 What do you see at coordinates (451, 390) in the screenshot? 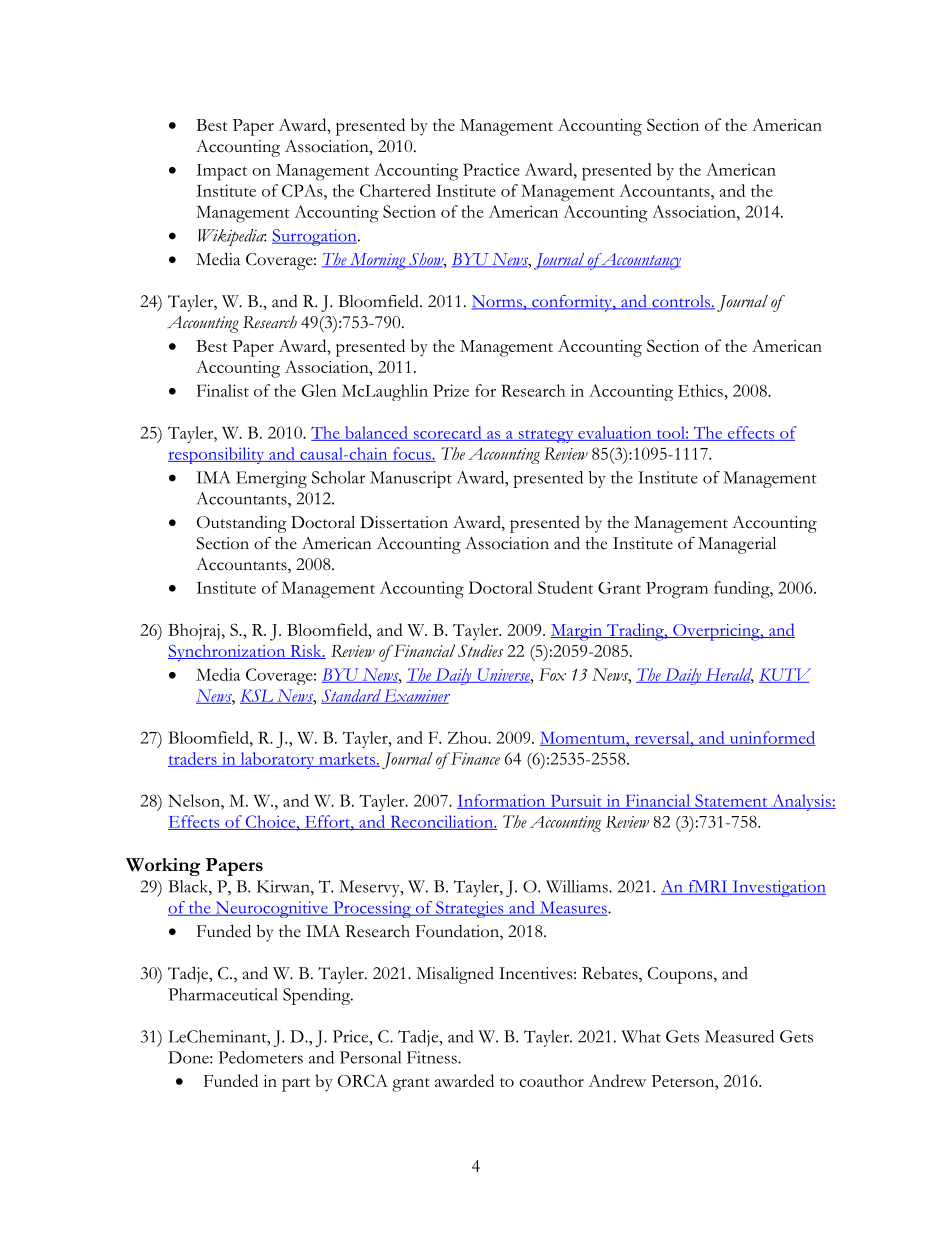
I see `Prize` at bounding box center [451, 390].
